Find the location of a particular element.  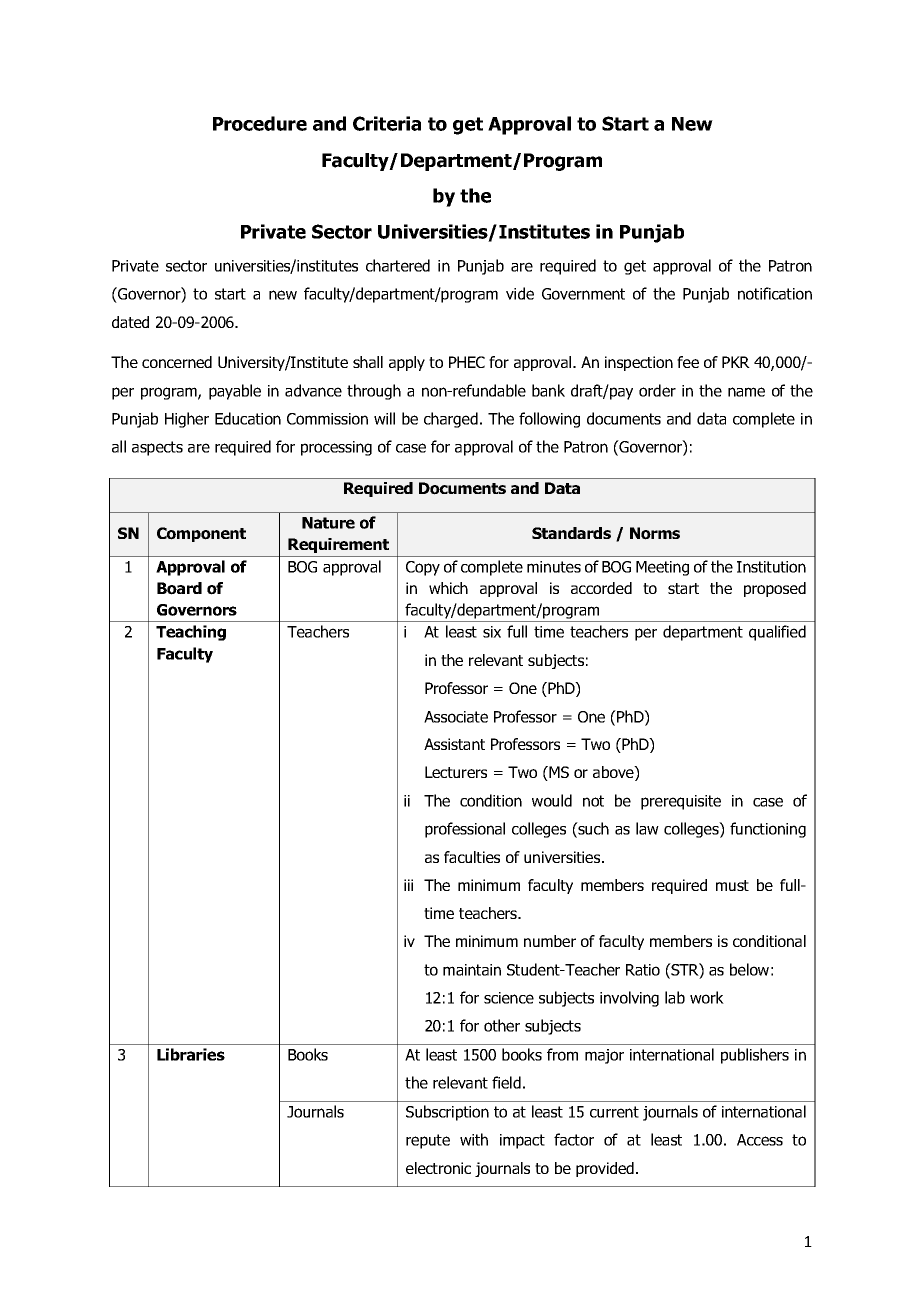

Criteria is located at coordinates (387, 123).
